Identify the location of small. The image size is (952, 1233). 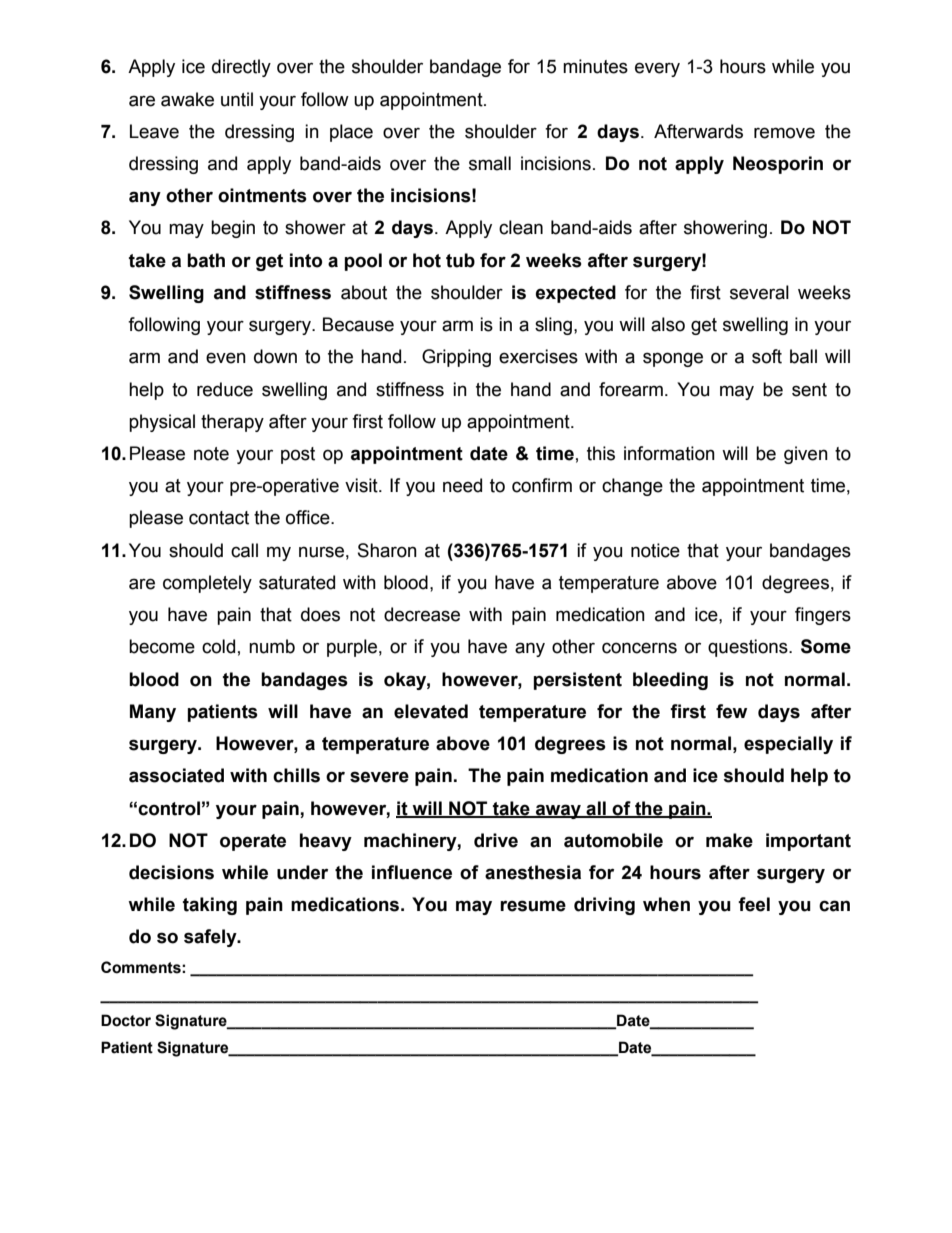
(490, 163).
